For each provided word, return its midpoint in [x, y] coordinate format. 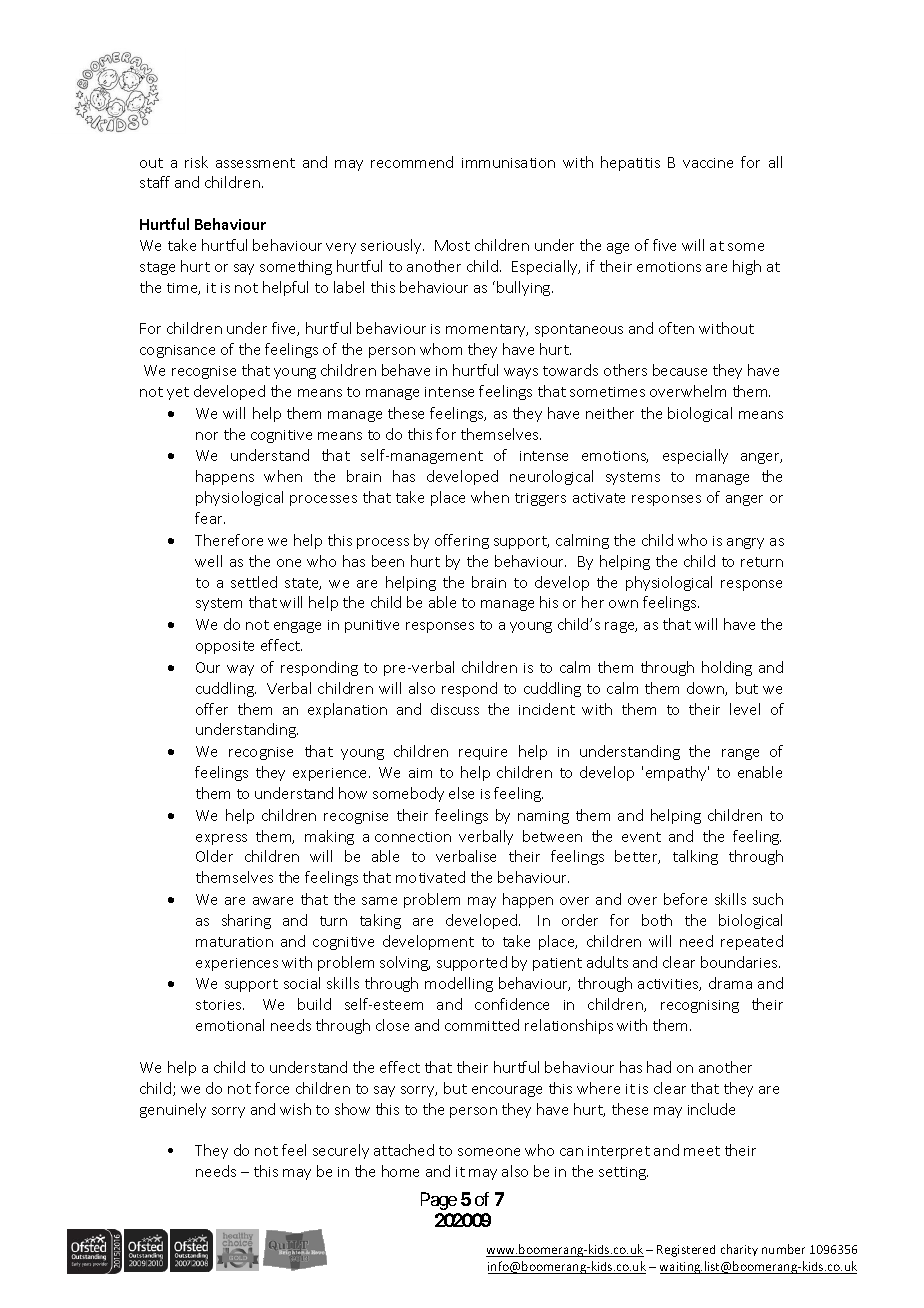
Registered [686, 1251]
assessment [255, 163]
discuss [455, 709]
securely [341, 1151]
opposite [225, 647]
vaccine [708, 163]
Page [439, 1201]
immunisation [508, 163]
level [745, 709]
